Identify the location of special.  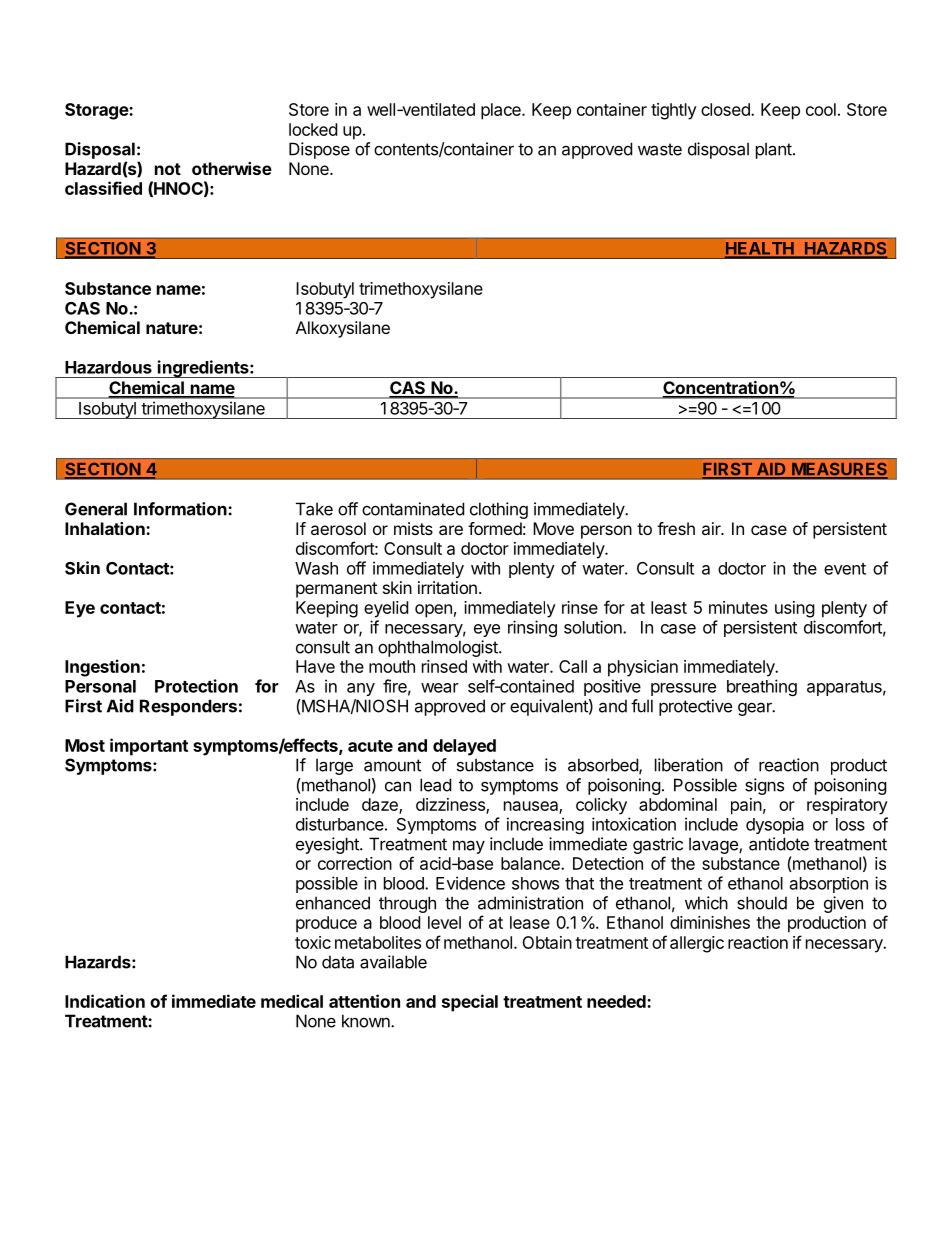
(470, 1003).
